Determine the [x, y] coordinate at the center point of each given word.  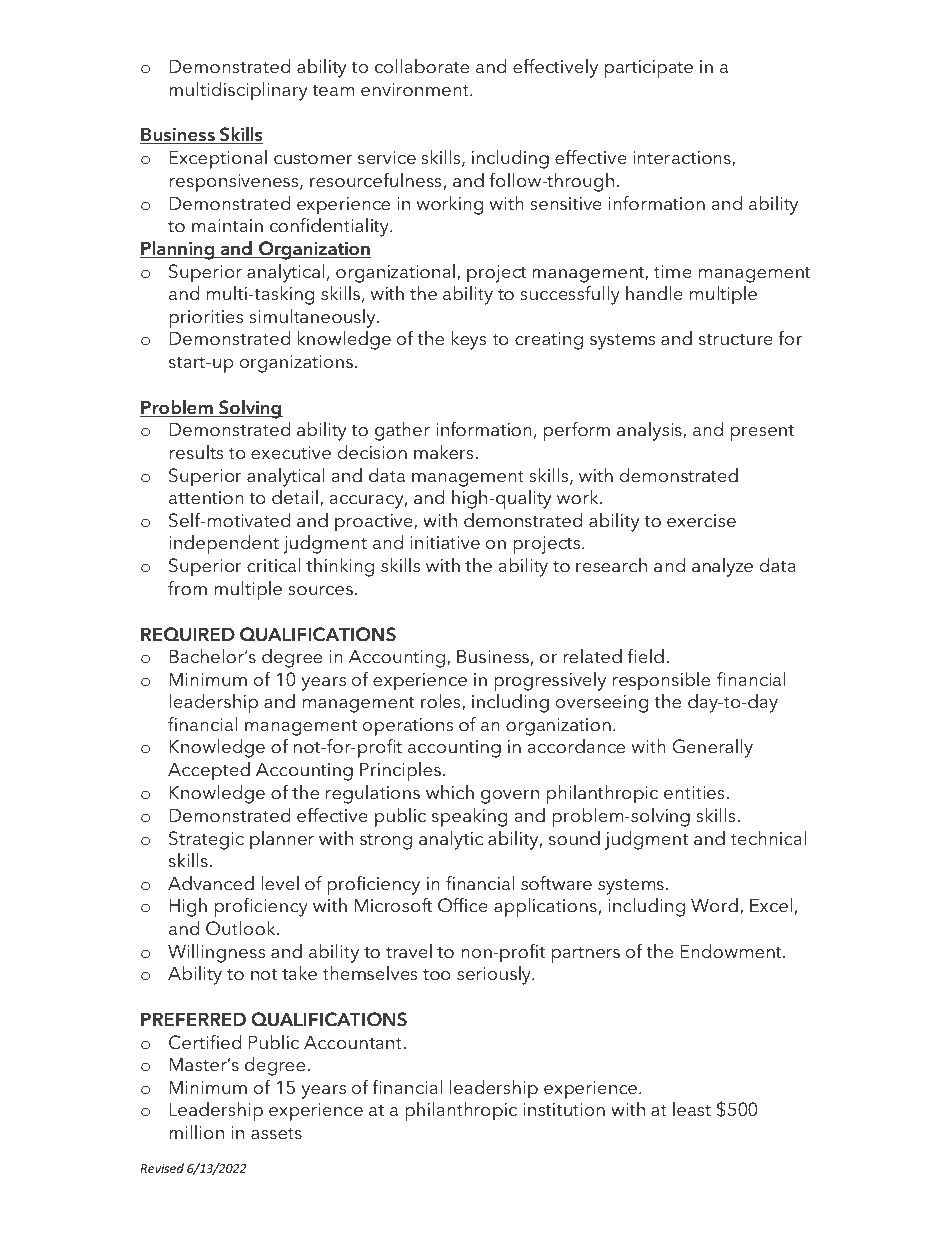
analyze [722, 567]
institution [564, 1110]
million [196, 1132]
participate [649, 69]
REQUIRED [188, 634]
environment [416, 90]
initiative [445, 543]
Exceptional [218, 159]
